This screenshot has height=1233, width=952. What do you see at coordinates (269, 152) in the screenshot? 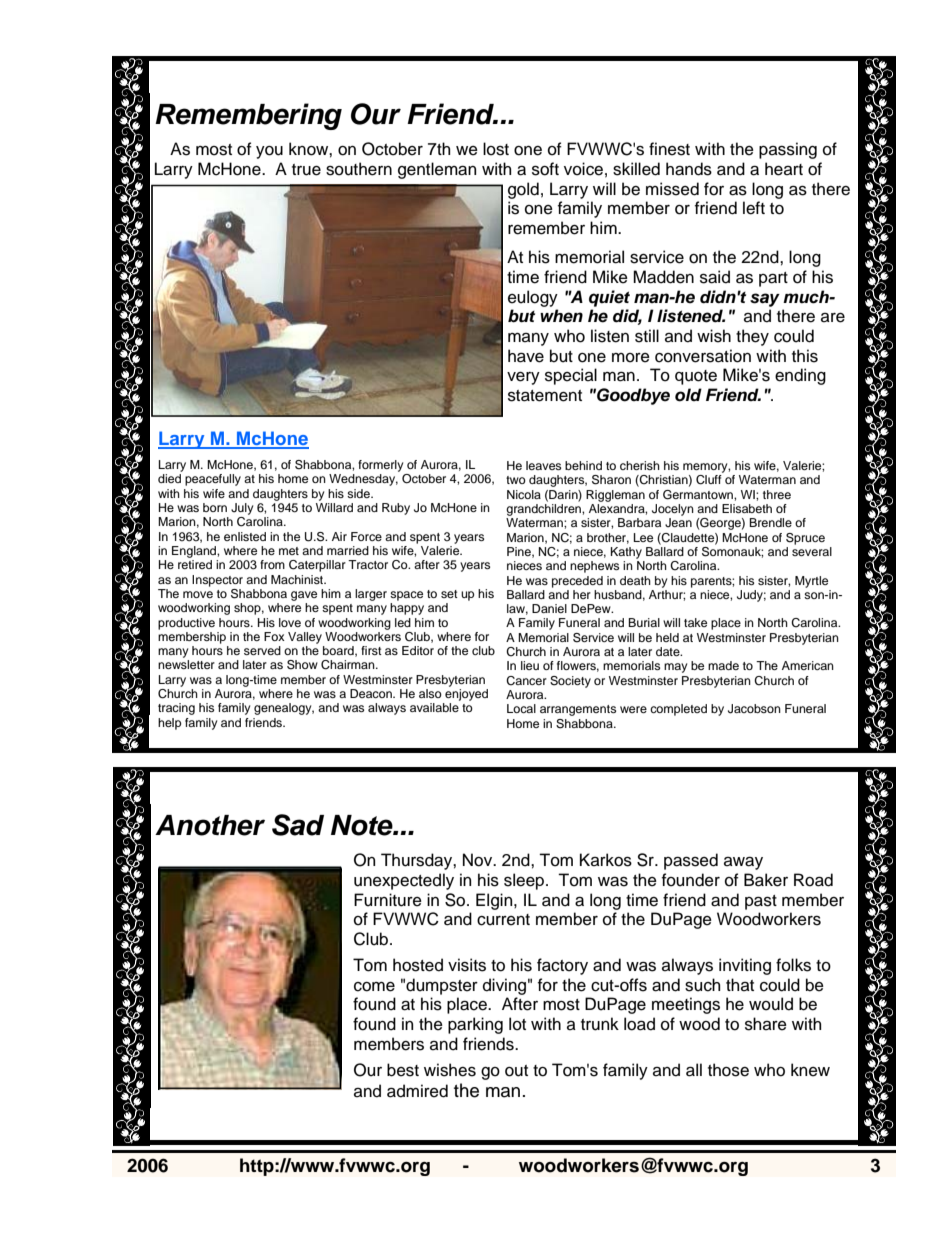
I see `you` at bounding box center [269, 152].
